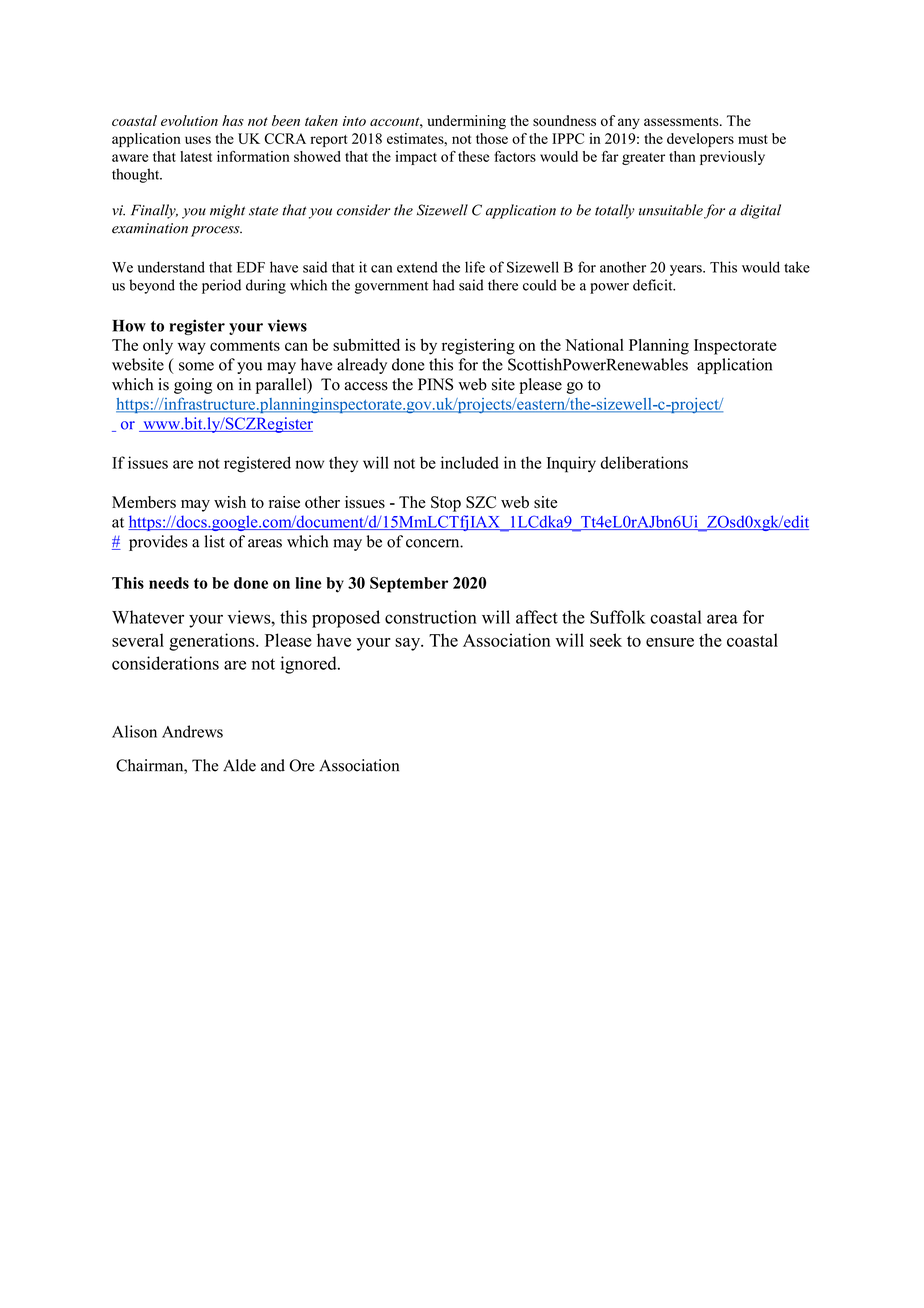 The height and width of the screenshot is (1308, 924). Describe the element at coordinates (193, 386) in the screenshot. I see `going` at that location.
